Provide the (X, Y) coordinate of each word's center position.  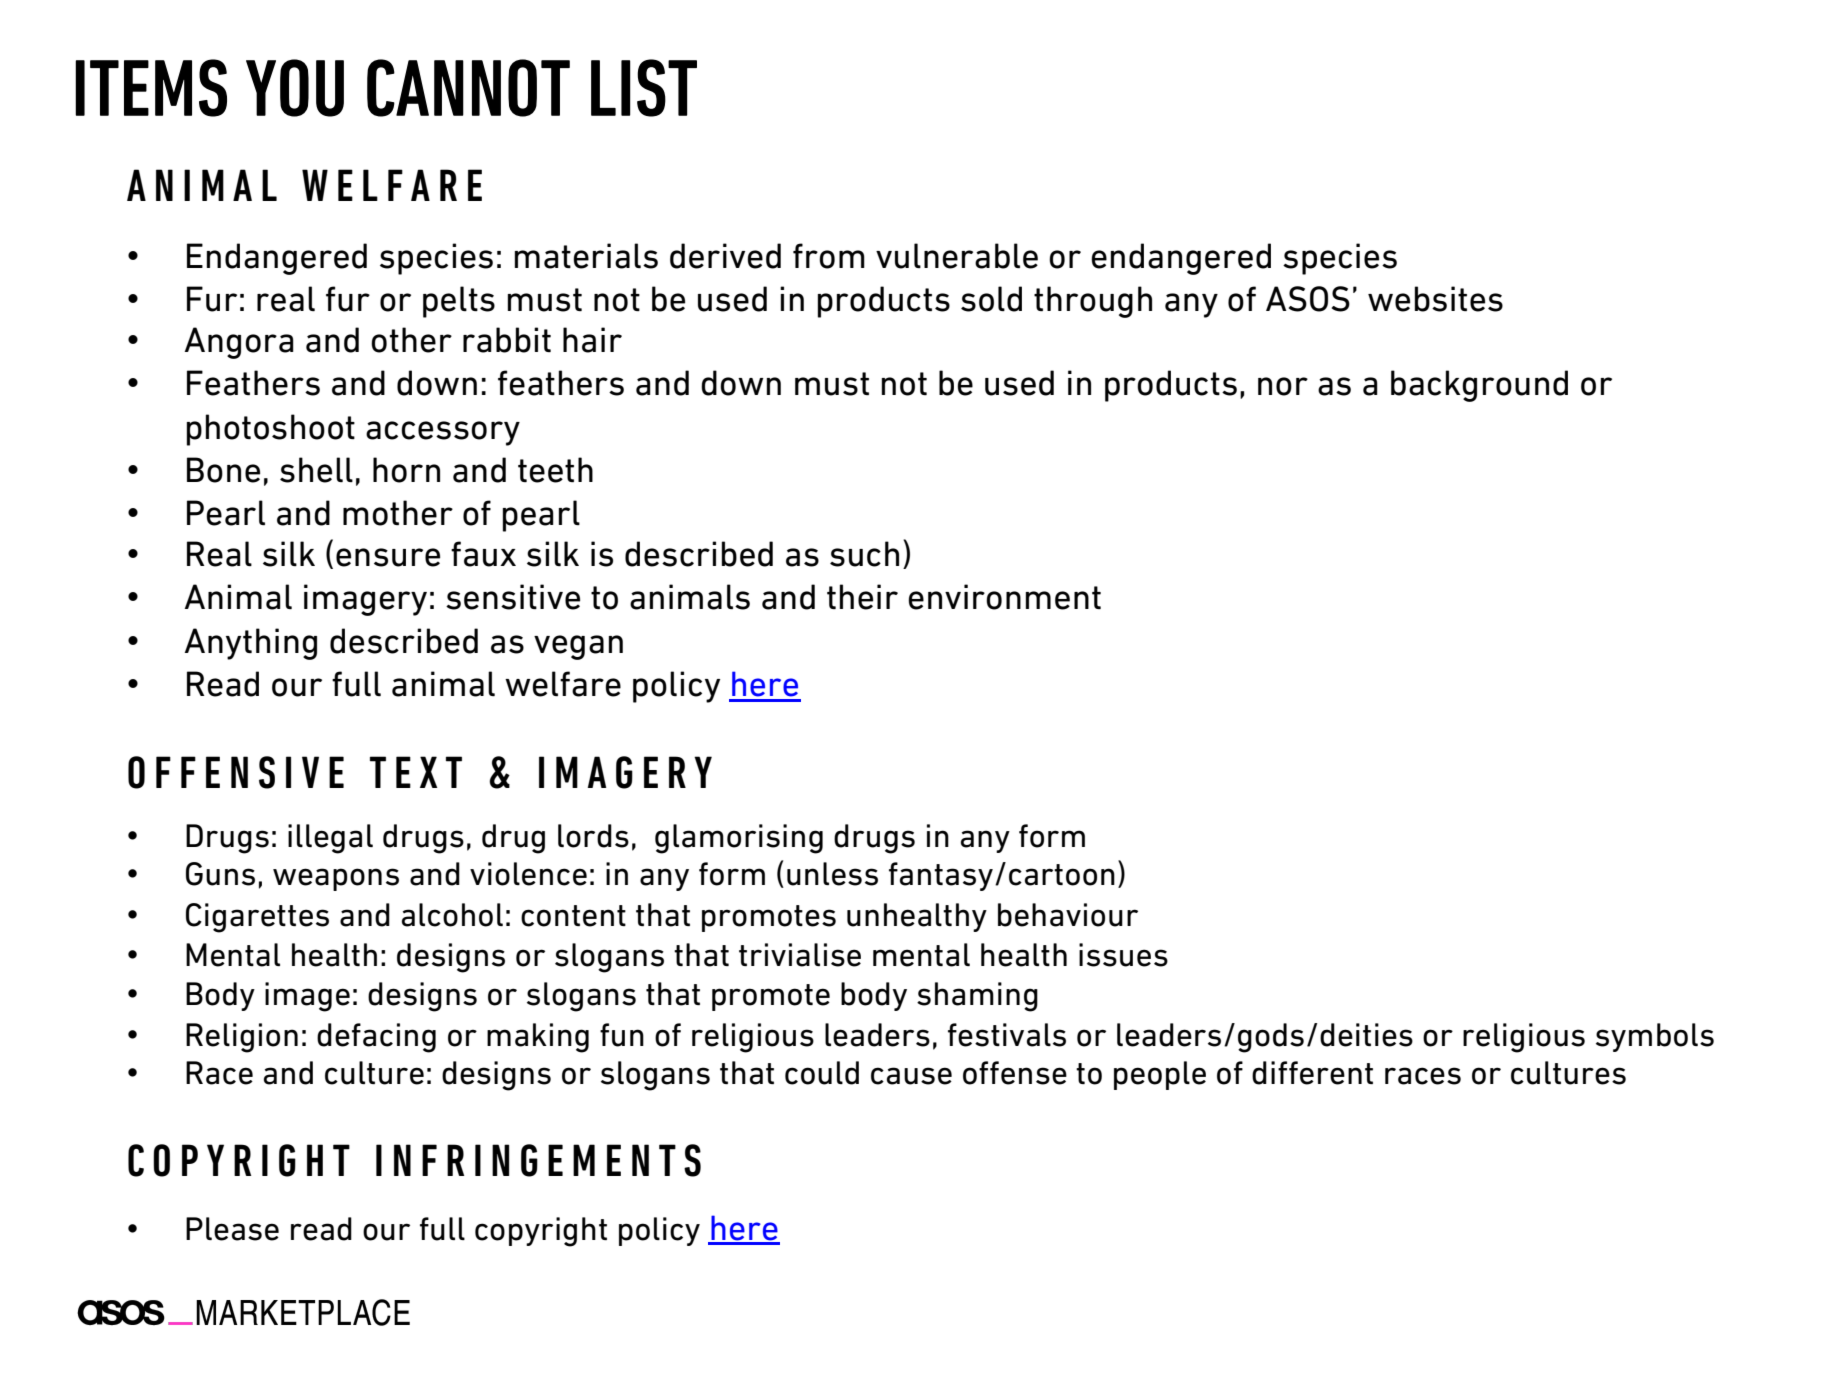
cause (911, 1076)
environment (1004, 597)
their (862, 597)
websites (1435, 299)
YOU (295, 88)
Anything (251, 644)
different (1312, 1073)
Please (232, 1229)
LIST (644, 88)
